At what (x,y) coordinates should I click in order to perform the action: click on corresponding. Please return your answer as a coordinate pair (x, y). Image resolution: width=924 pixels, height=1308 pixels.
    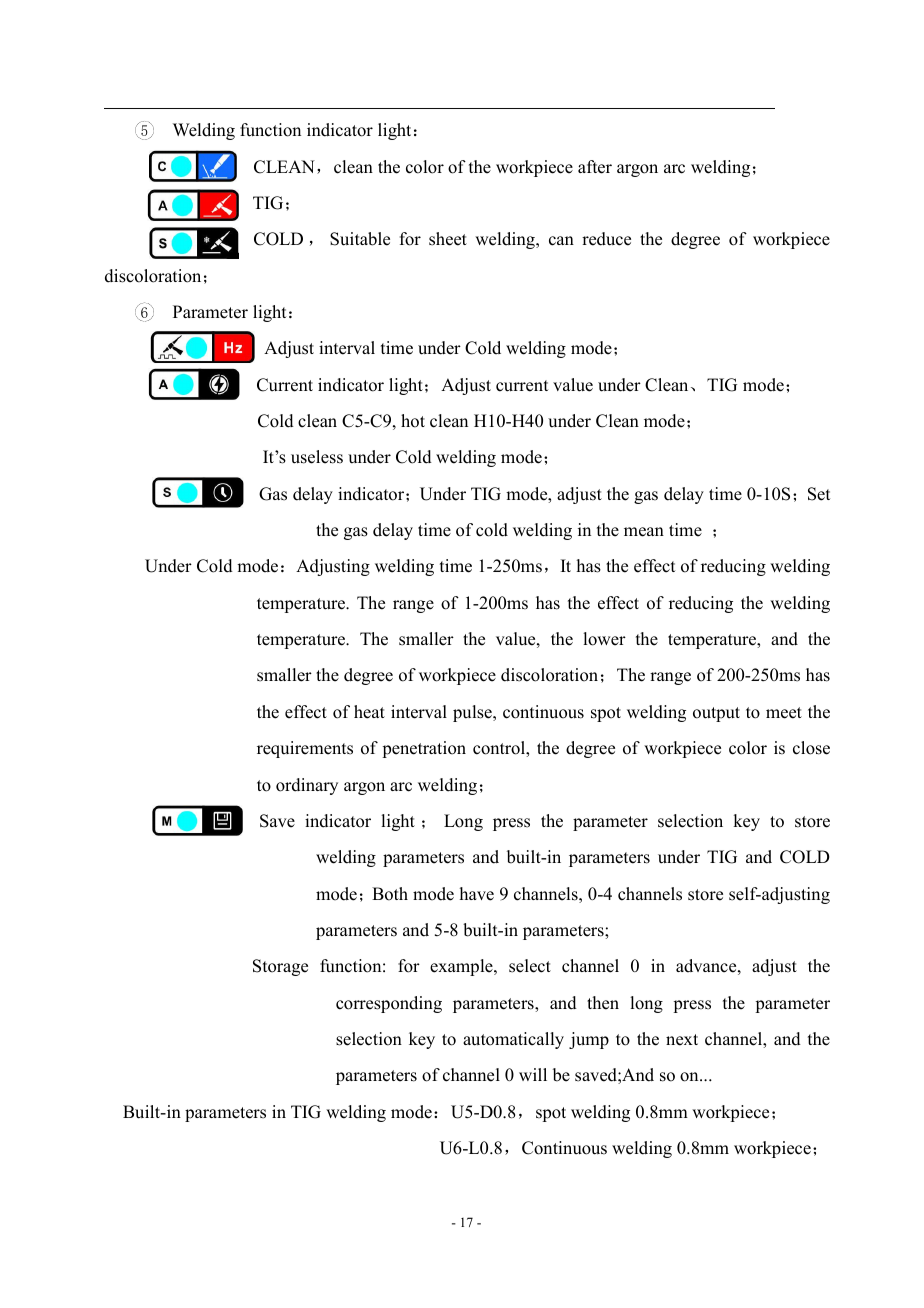
    Looking at the image, I should click on (389, 1004).
